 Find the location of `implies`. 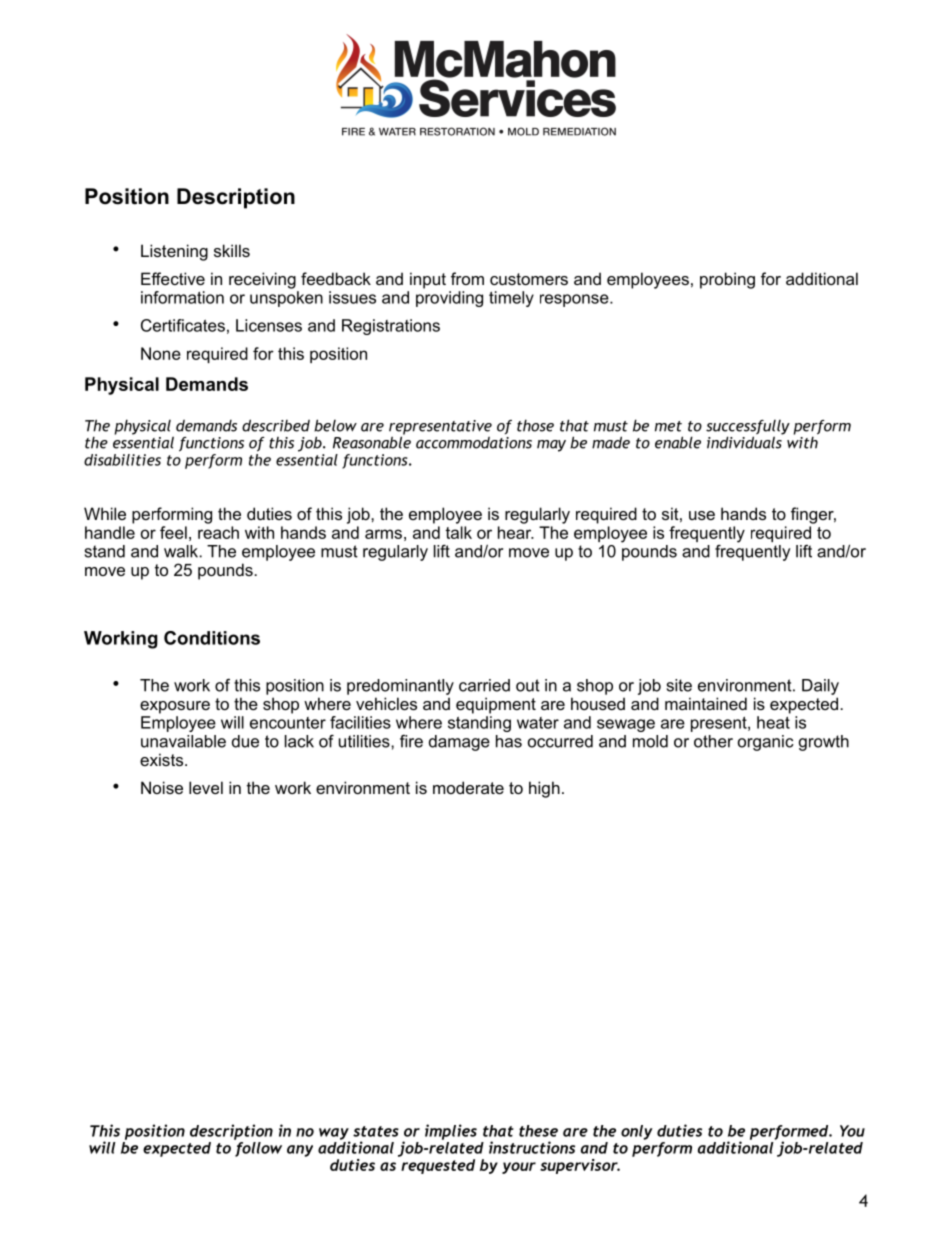

implies is located at coordinates (451, 1132).
